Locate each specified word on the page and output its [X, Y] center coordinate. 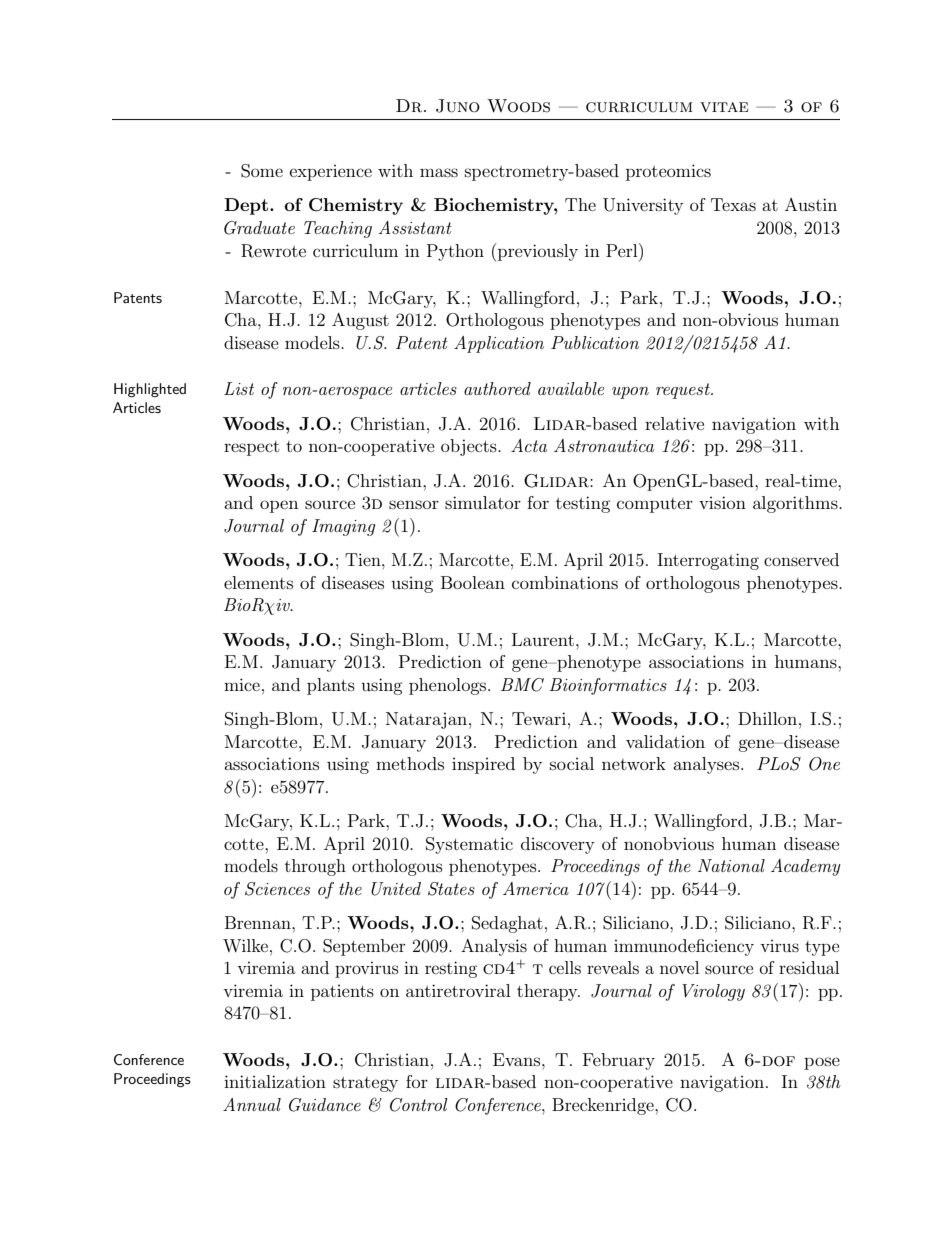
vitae [724, 107]
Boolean [473, 582]
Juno [458, 106]
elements [258, 582]
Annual [252, 1104]
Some [262, 171]
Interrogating [708, 561]
